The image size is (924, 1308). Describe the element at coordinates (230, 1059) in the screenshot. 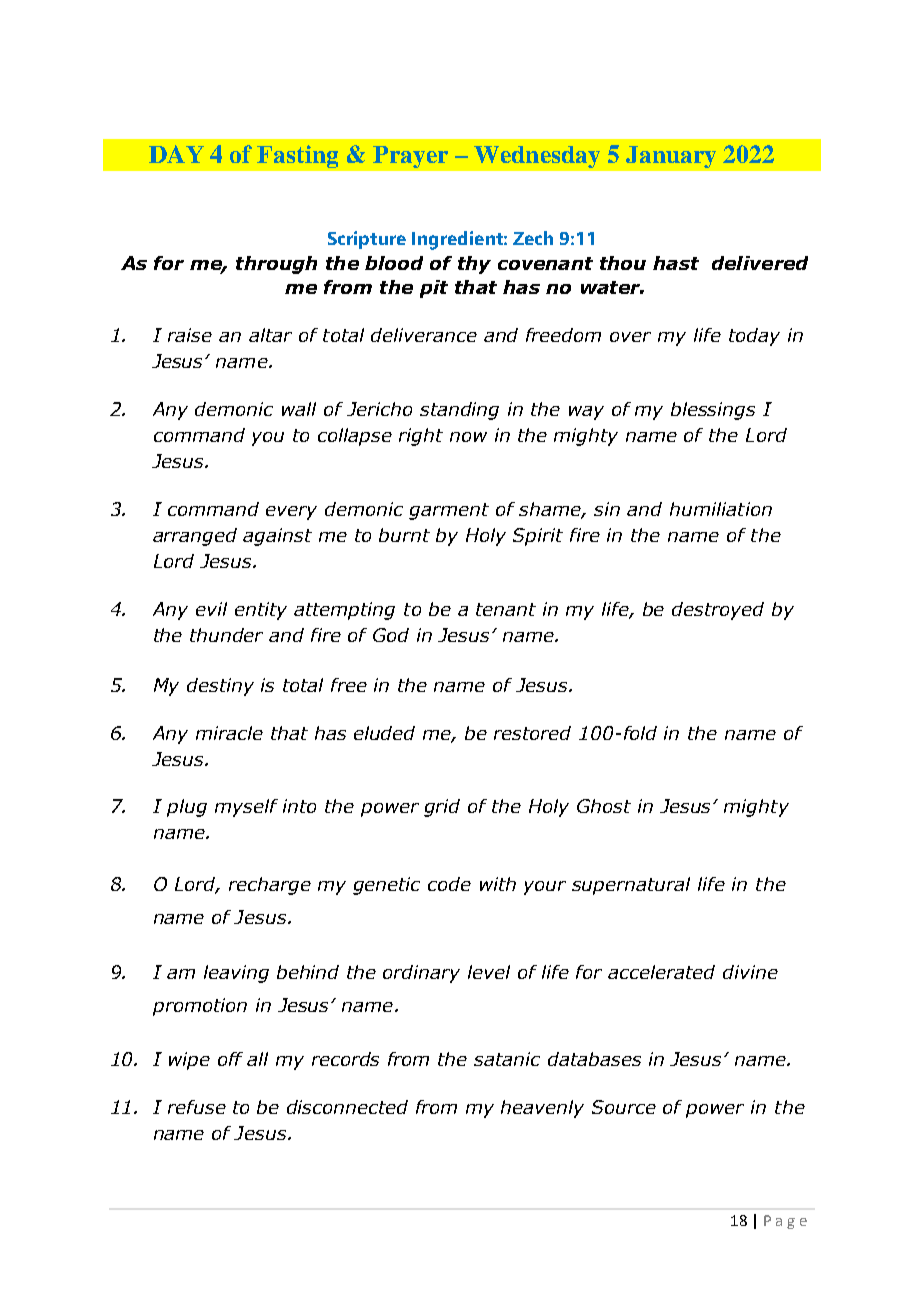

I see `off` at that location.
